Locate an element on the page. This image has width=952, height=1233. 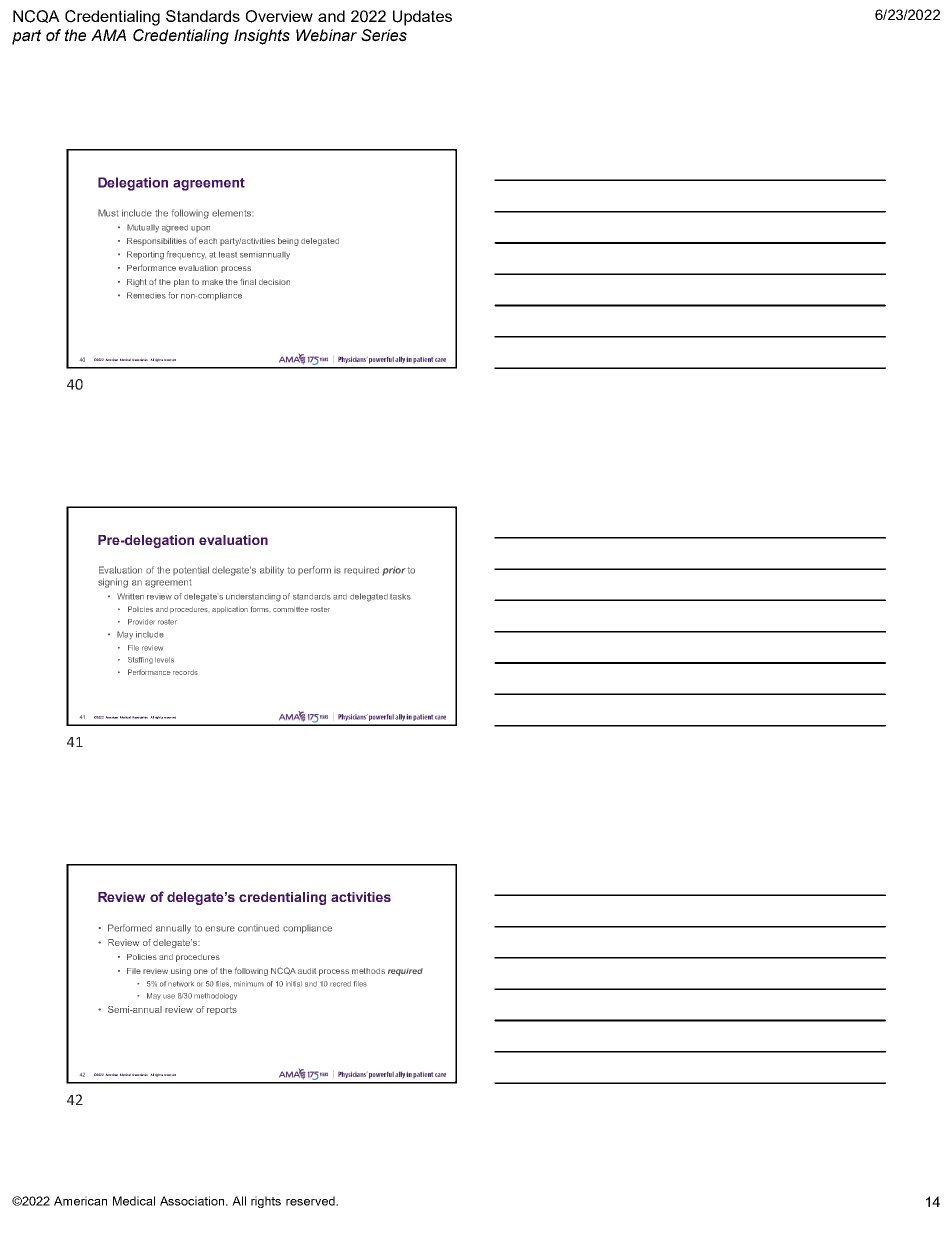
forms is located at coordinates (260, 609).
